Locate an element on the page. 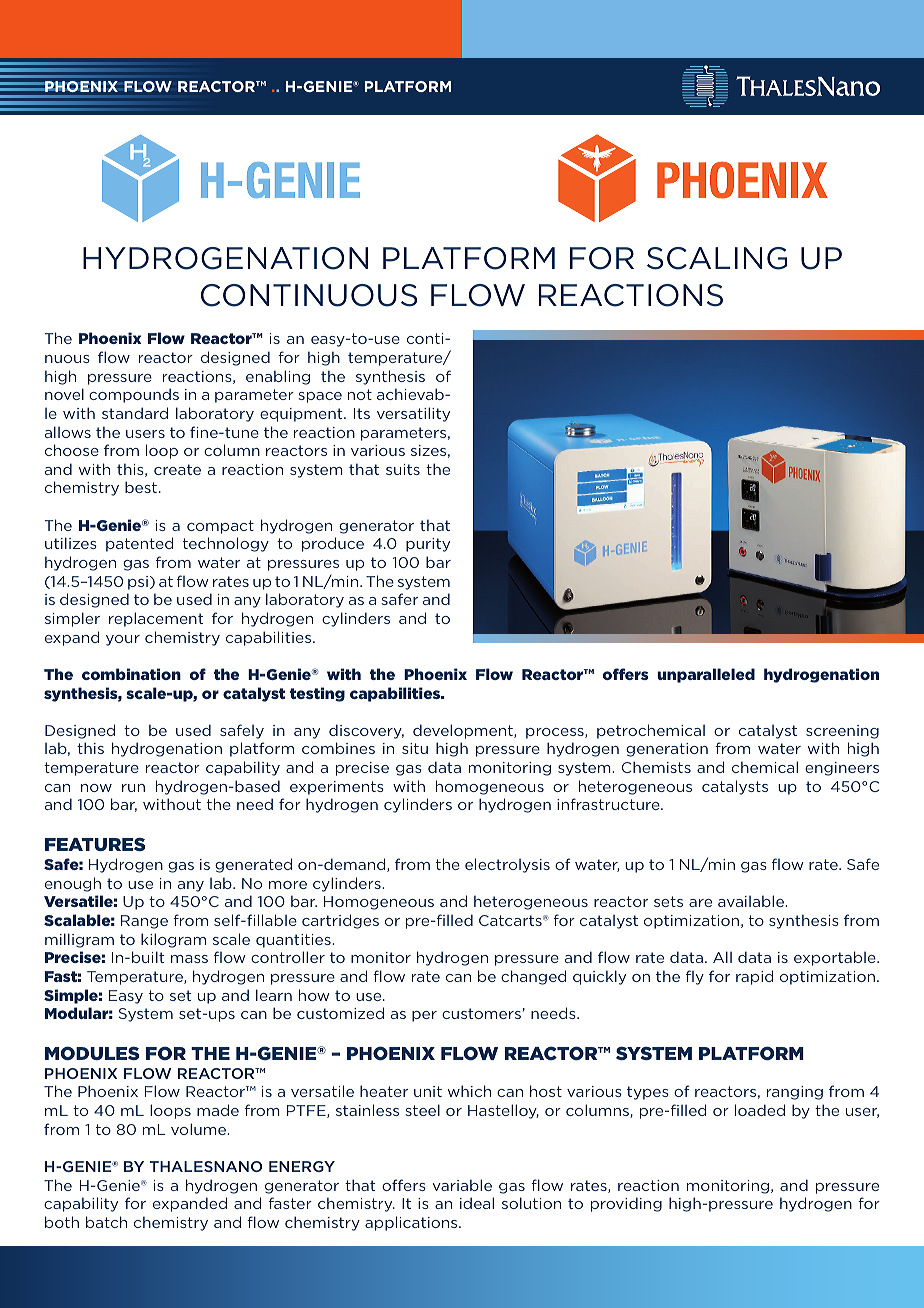 Image resolution: width=924 pixels, height=1308 pixels. generation is located at coordinates (667, 750).
